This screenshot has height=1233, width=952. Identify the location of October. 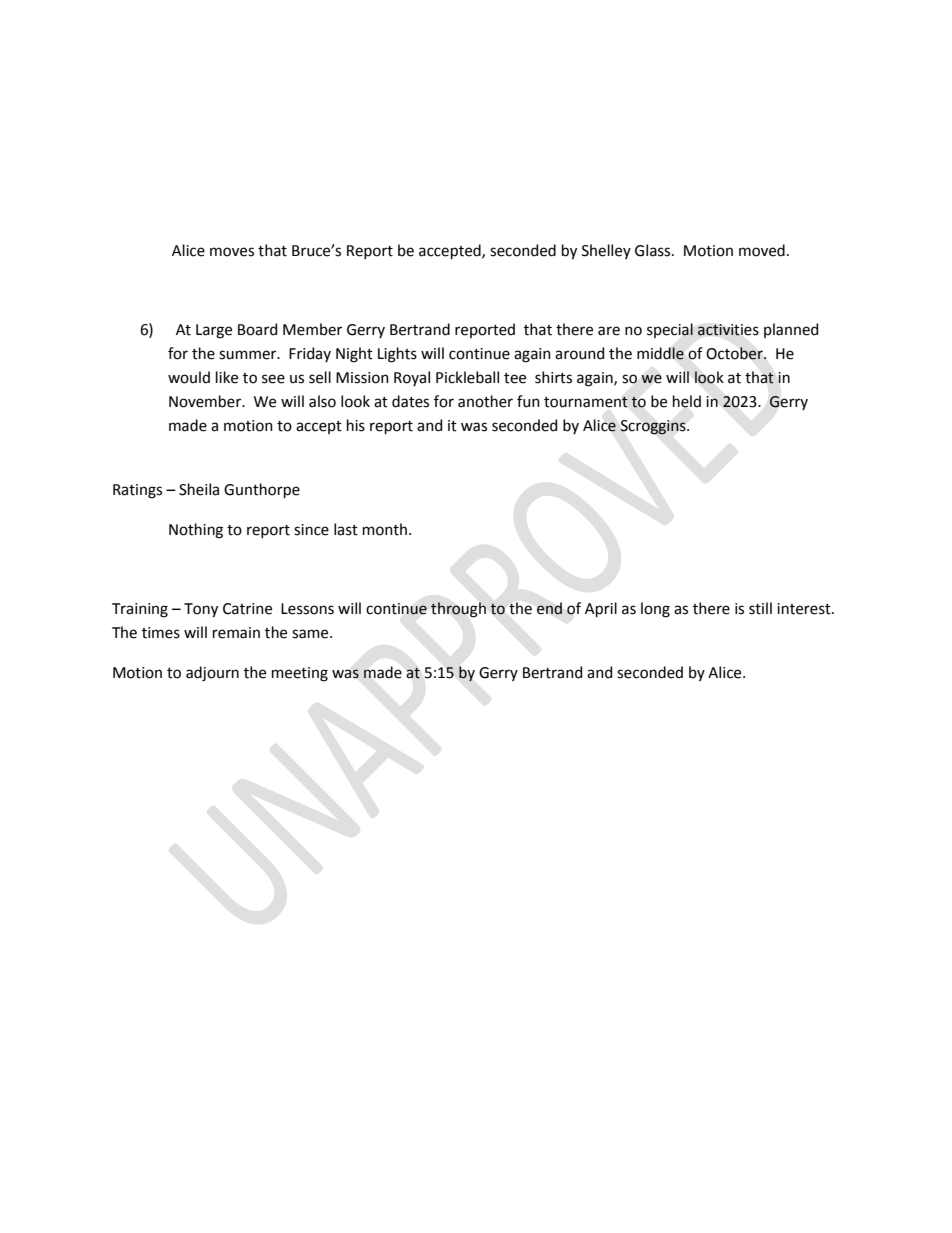
(735, 353).
